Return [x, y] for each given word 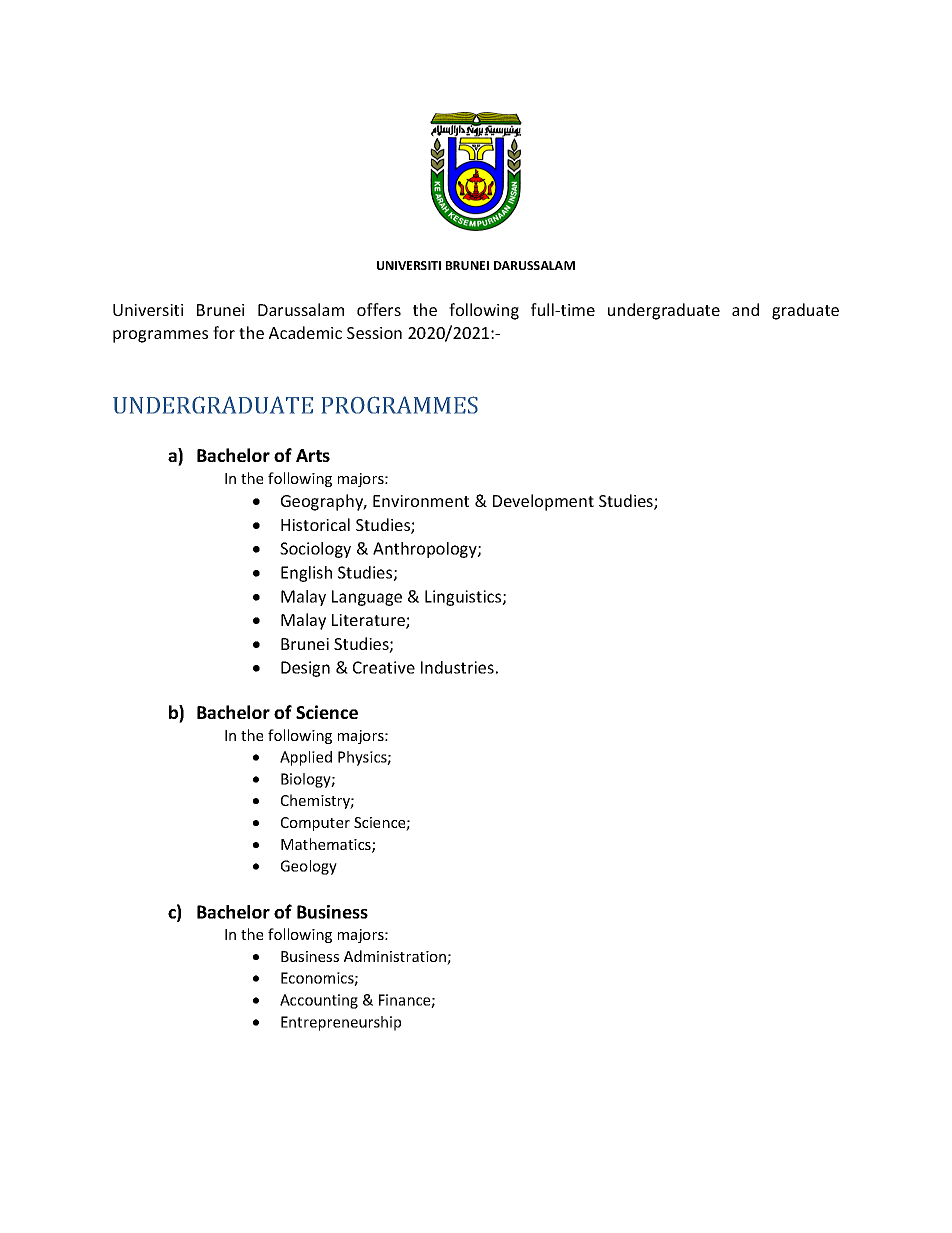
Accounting [319, 1001]
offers [379, 309]
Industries [457, 667]
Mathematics [327, 845]
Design [305, 669]
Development [543, 502]
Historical [315, 524]
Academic [305, 332]
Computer [315, 824]
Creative [384, 667]
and [745, 309]
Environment [421, 501]
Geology [309, 867]
